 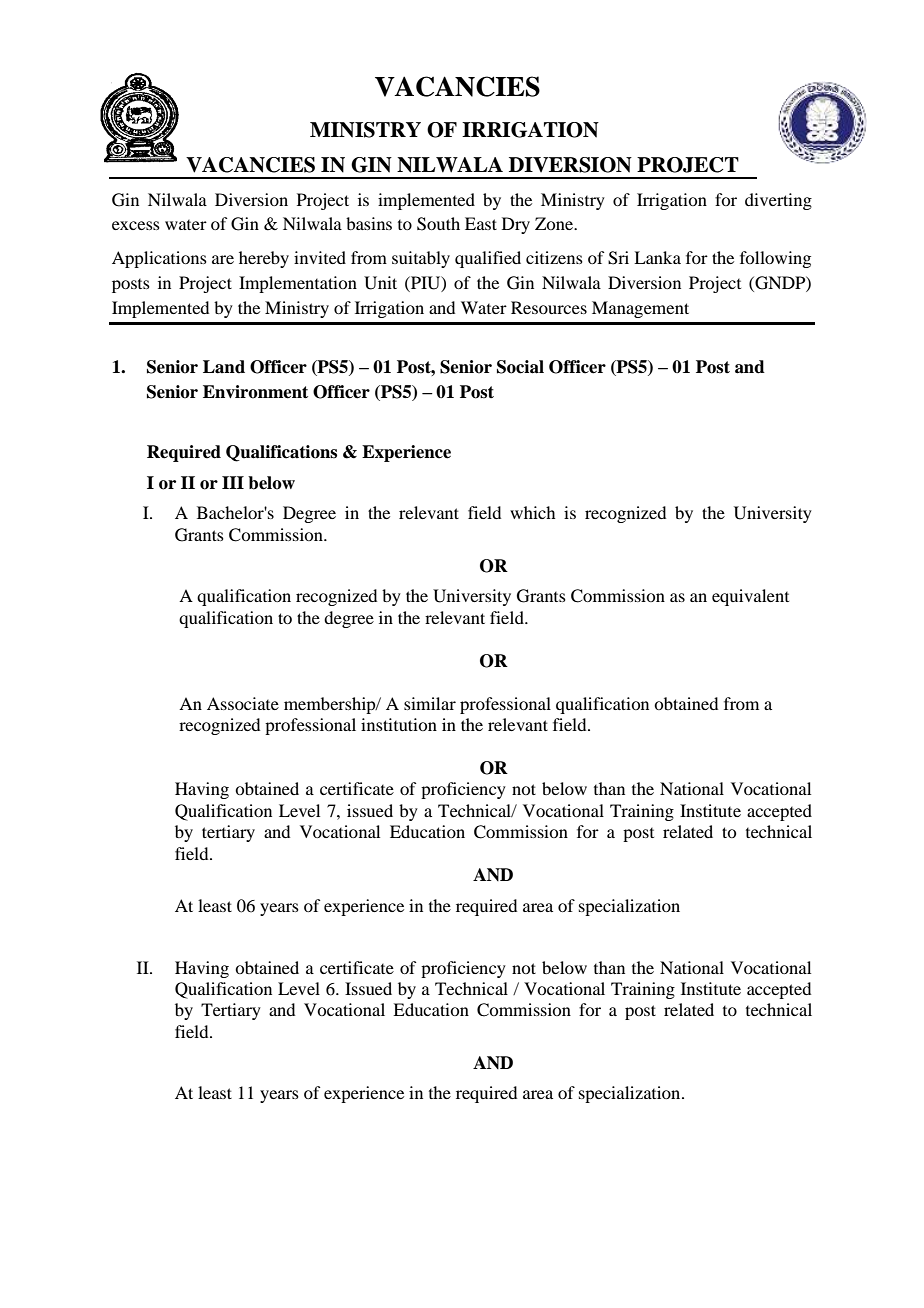 I want to click on III, so click(x=233, y=482).
